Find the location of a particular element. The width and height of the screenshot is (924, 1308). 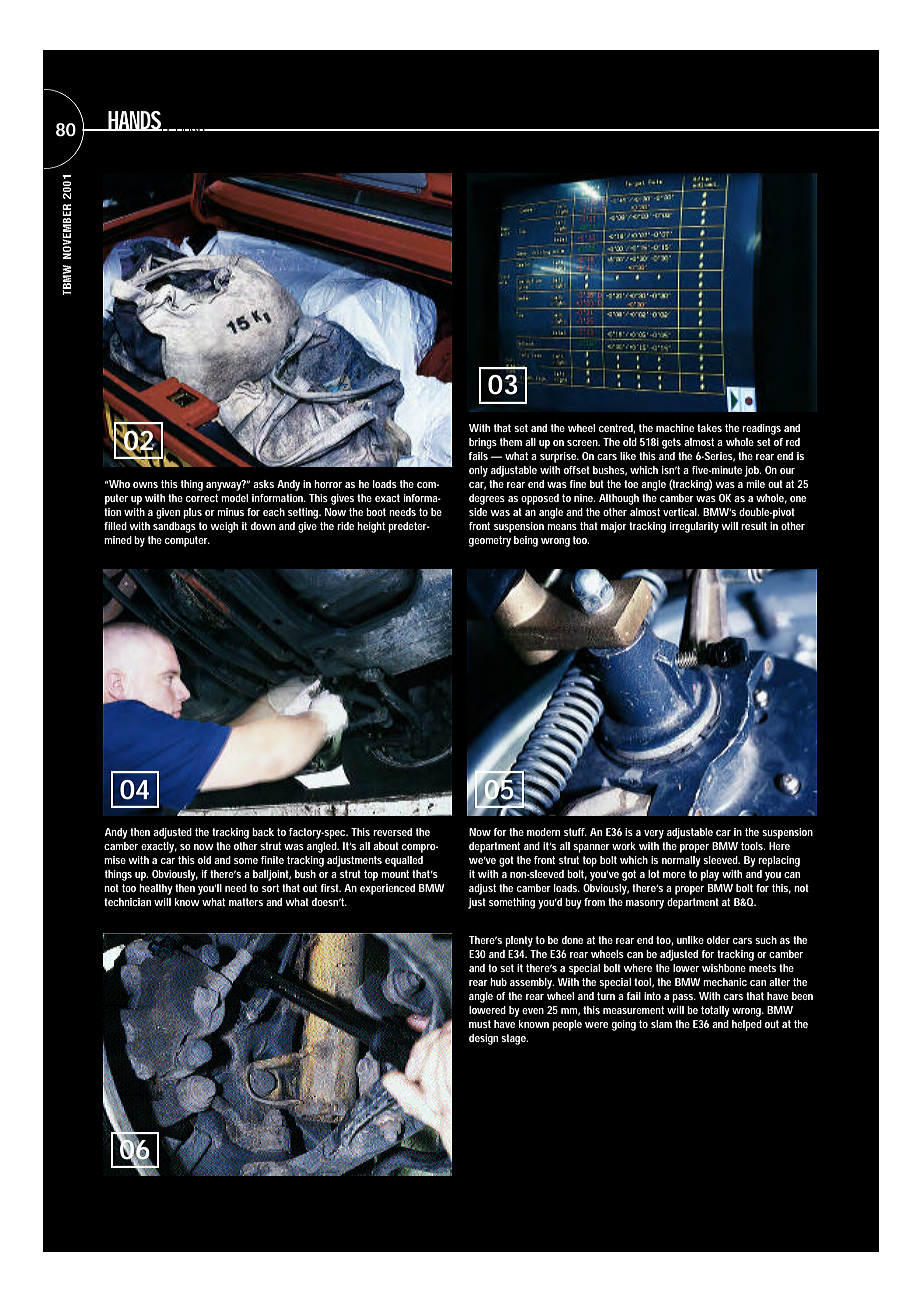

very is located at coordinates (654, 834).
